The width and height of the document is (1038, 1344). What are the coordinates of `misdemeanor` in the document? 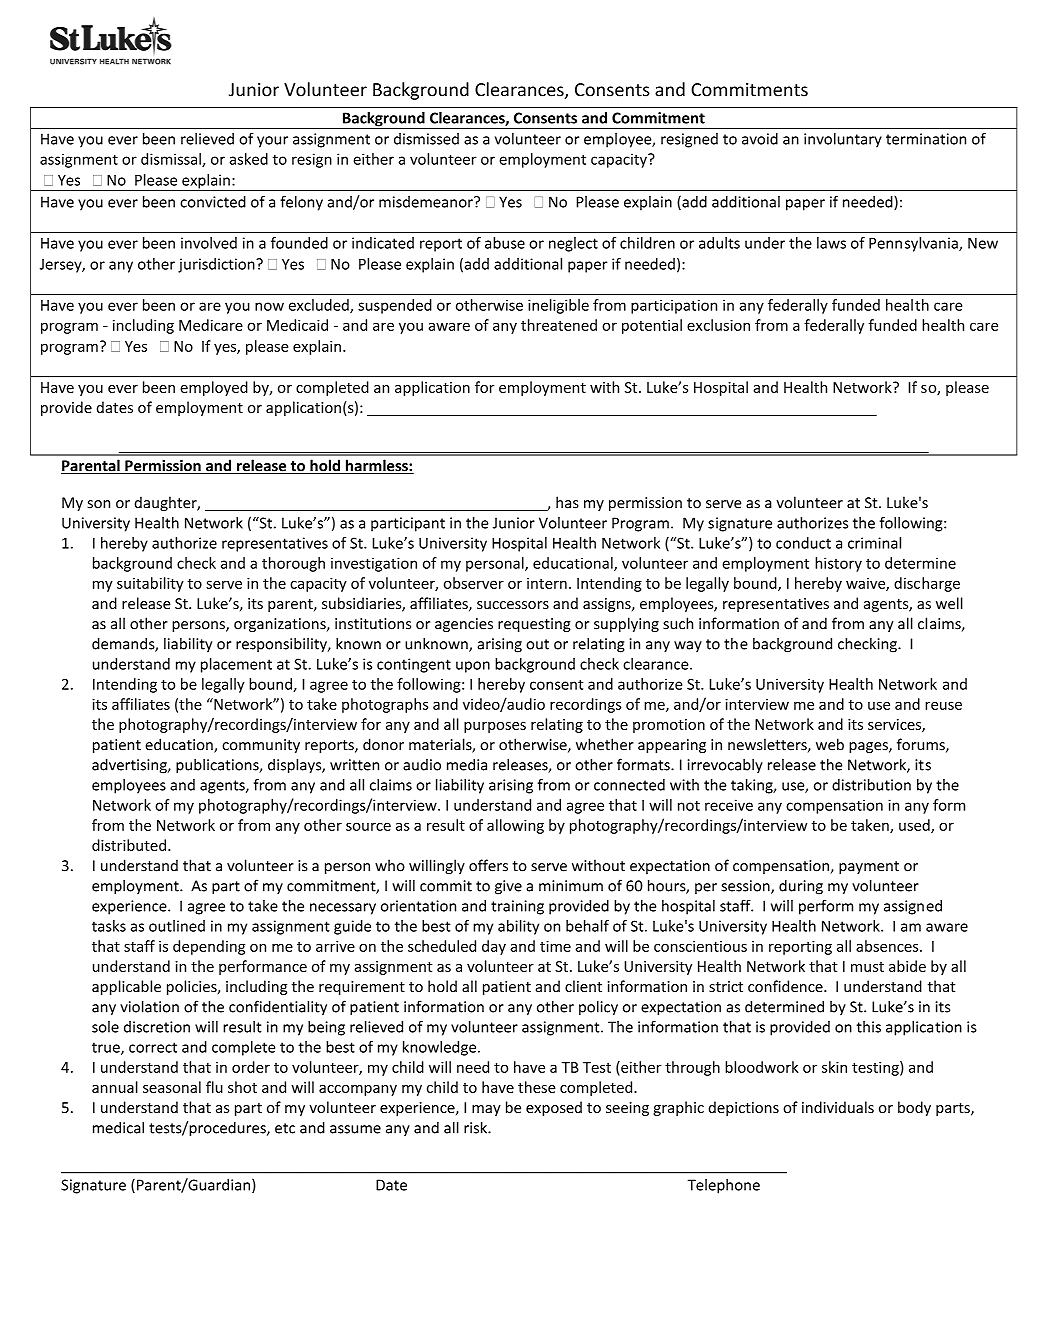 It's located at (427, 202).
